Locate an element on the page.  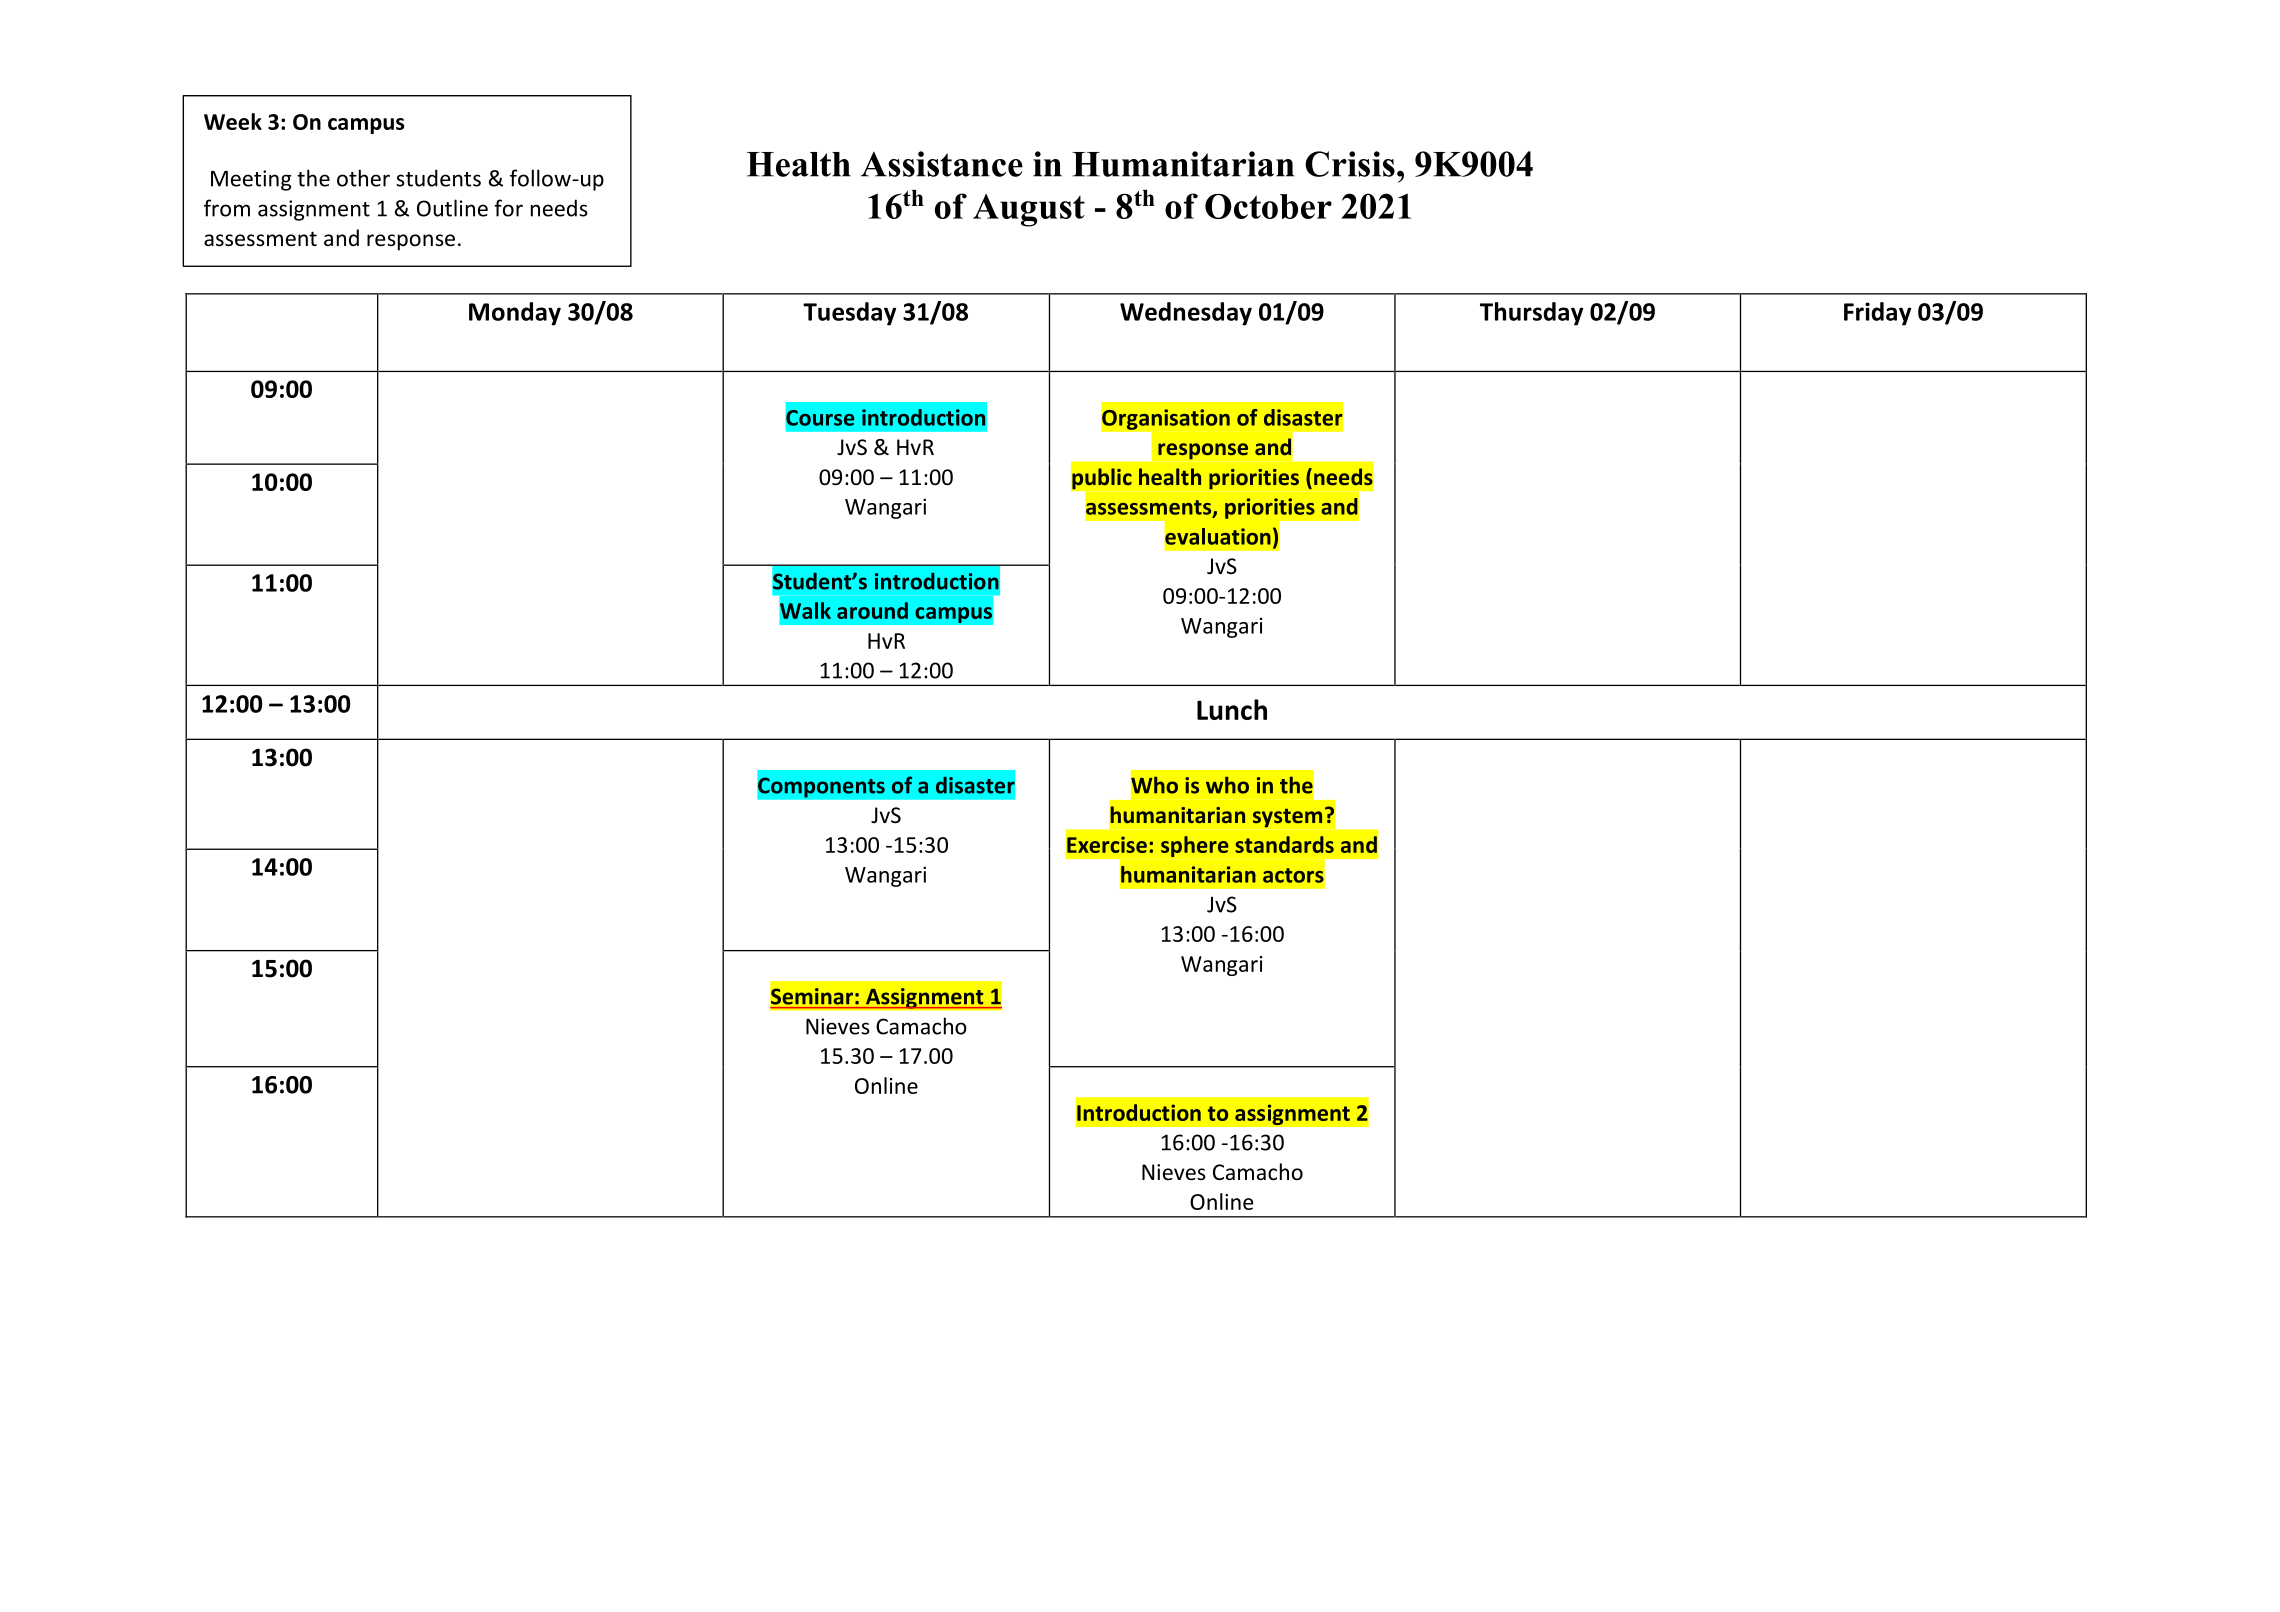
Crisis is located at coordinates (1350, 164).
